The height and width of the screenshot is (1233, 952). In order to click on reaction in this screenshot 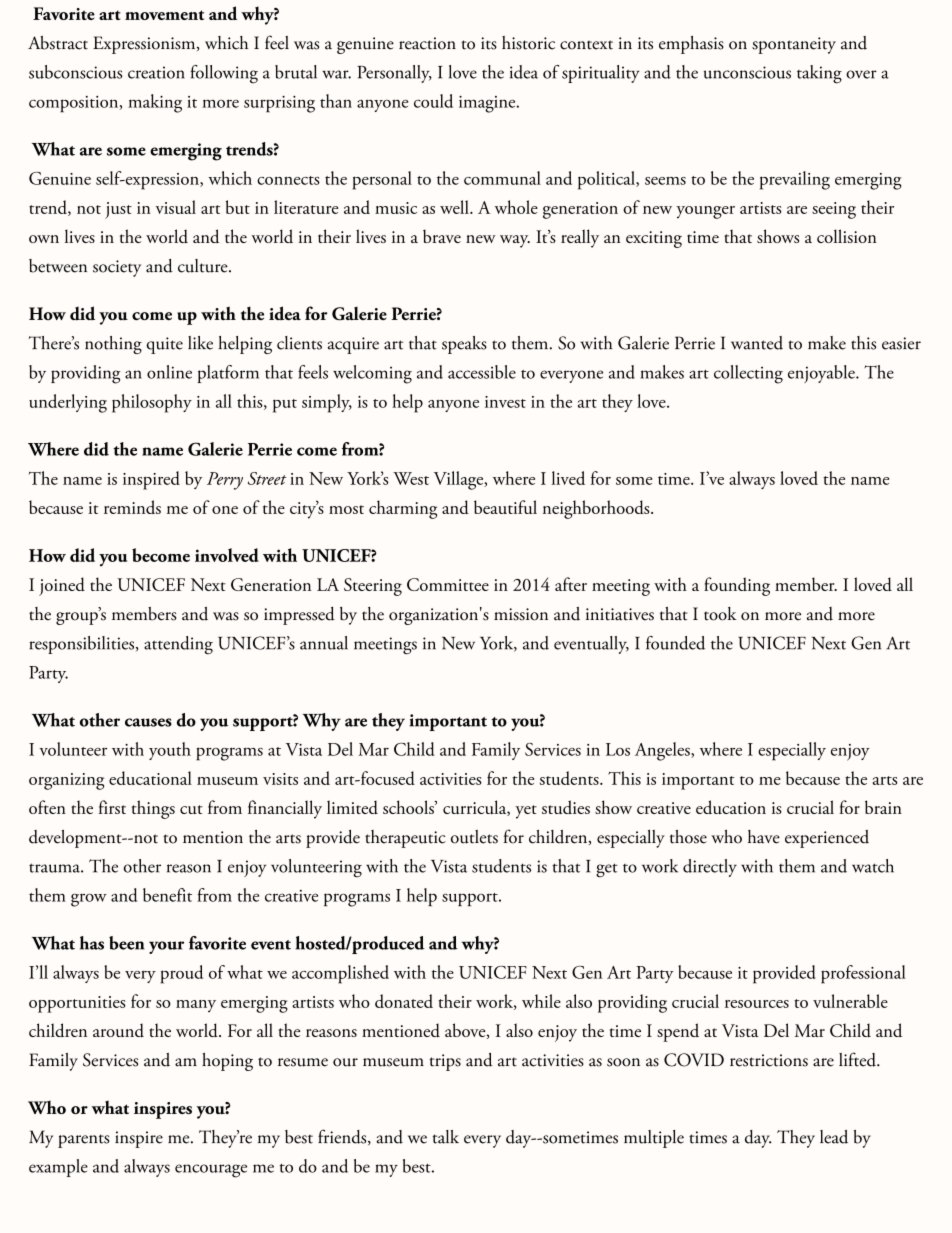, I will do `click(427, 43)`.
